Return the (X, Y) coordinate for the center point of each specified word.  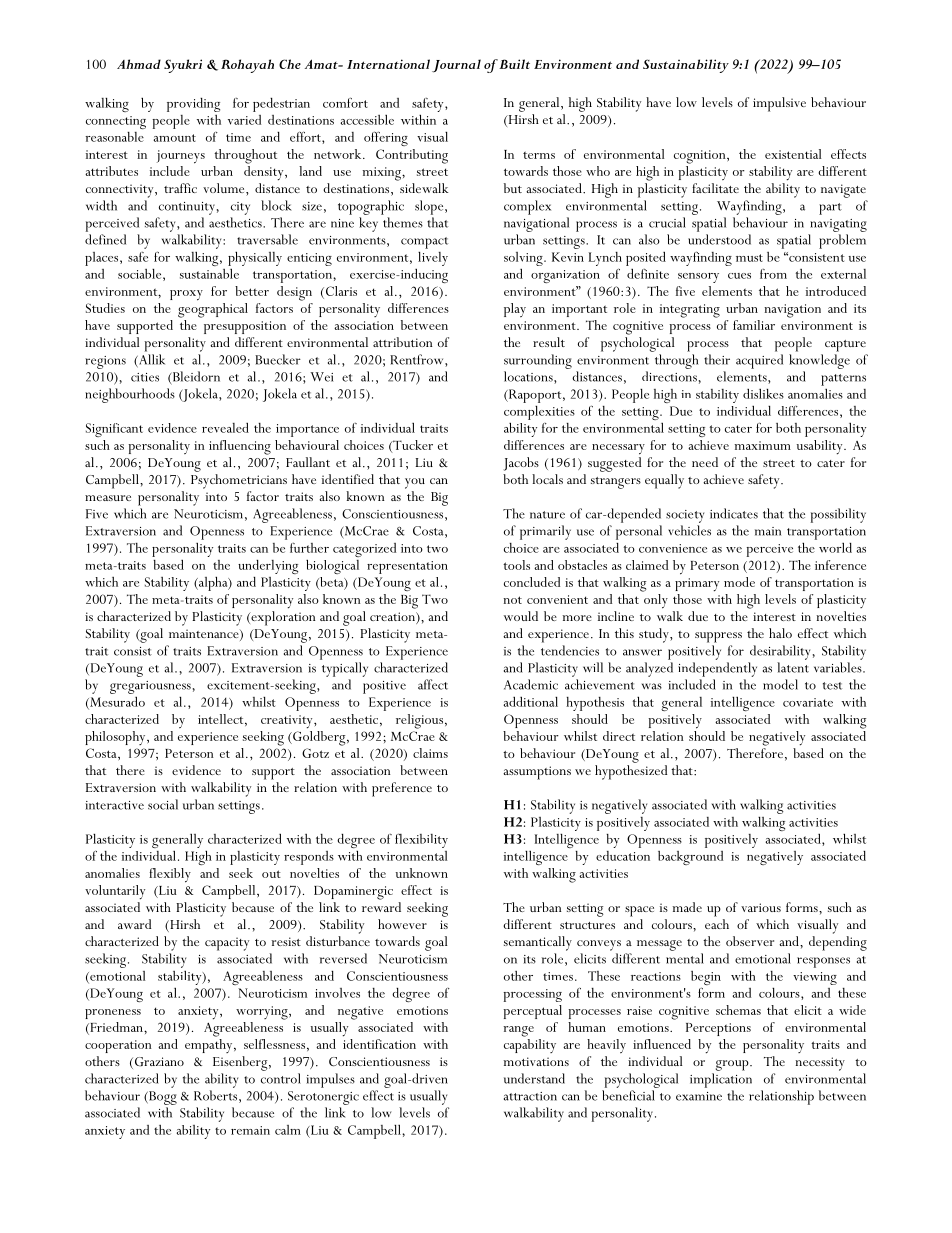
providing (193, 105)
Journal (456, 66)
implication (721, 1080)
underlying (268, 567)
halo (780, 633)
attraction (530, 1096)
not (512, 600)
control (281, 1078)
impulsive (779, 104)
